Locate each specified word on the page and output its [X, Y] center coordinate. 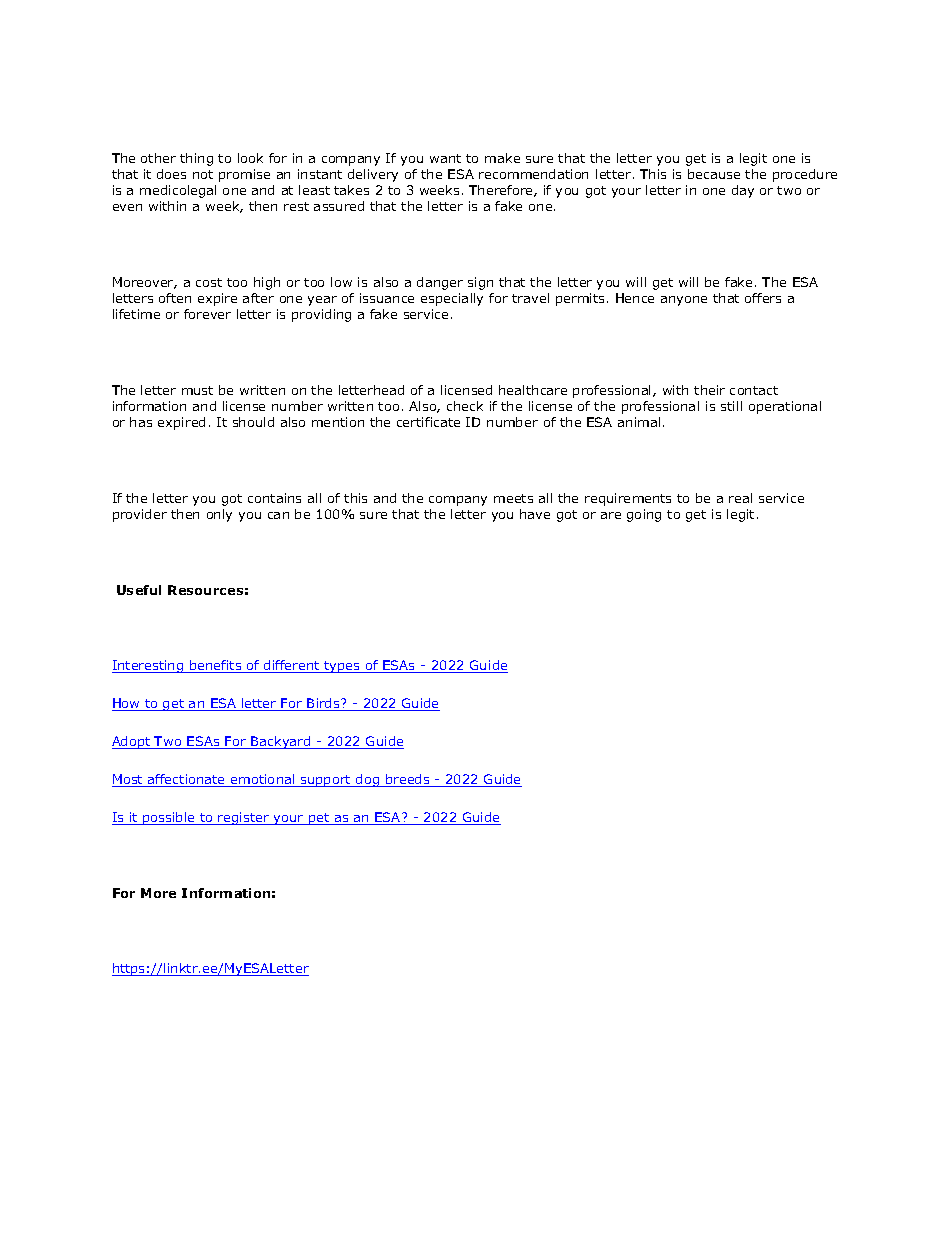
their [709, 390]
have [535, 514]
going [644, 515]
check [465, 406]
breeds [408, 780]
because [714, 174]
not [203, 174]
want [445, 158]
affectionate [187, 780]
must [197, 390]
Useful [139, 590]
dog [367, 780]
